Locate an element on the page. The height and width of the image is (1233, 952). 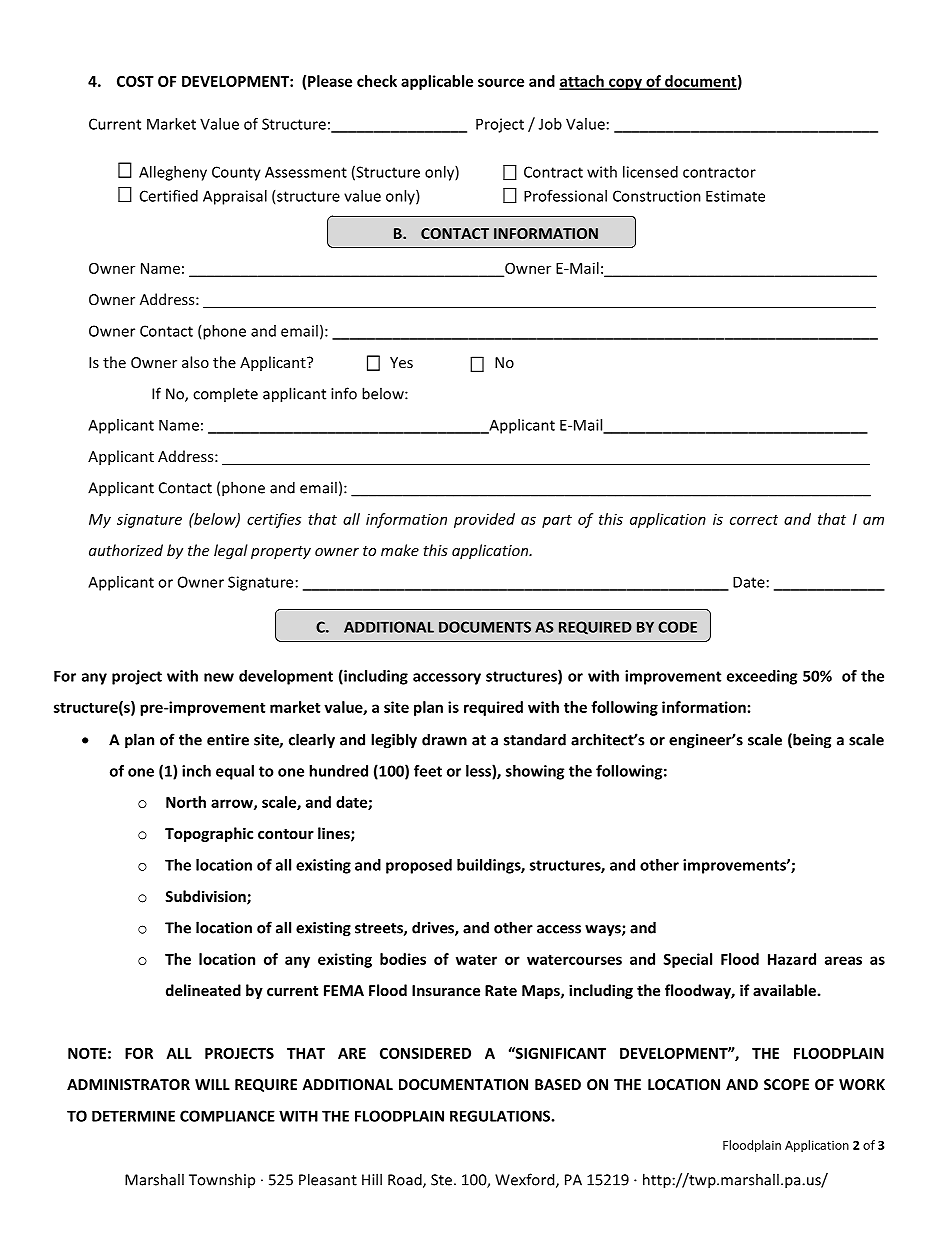
showing is located at coordinates (535, 772).
